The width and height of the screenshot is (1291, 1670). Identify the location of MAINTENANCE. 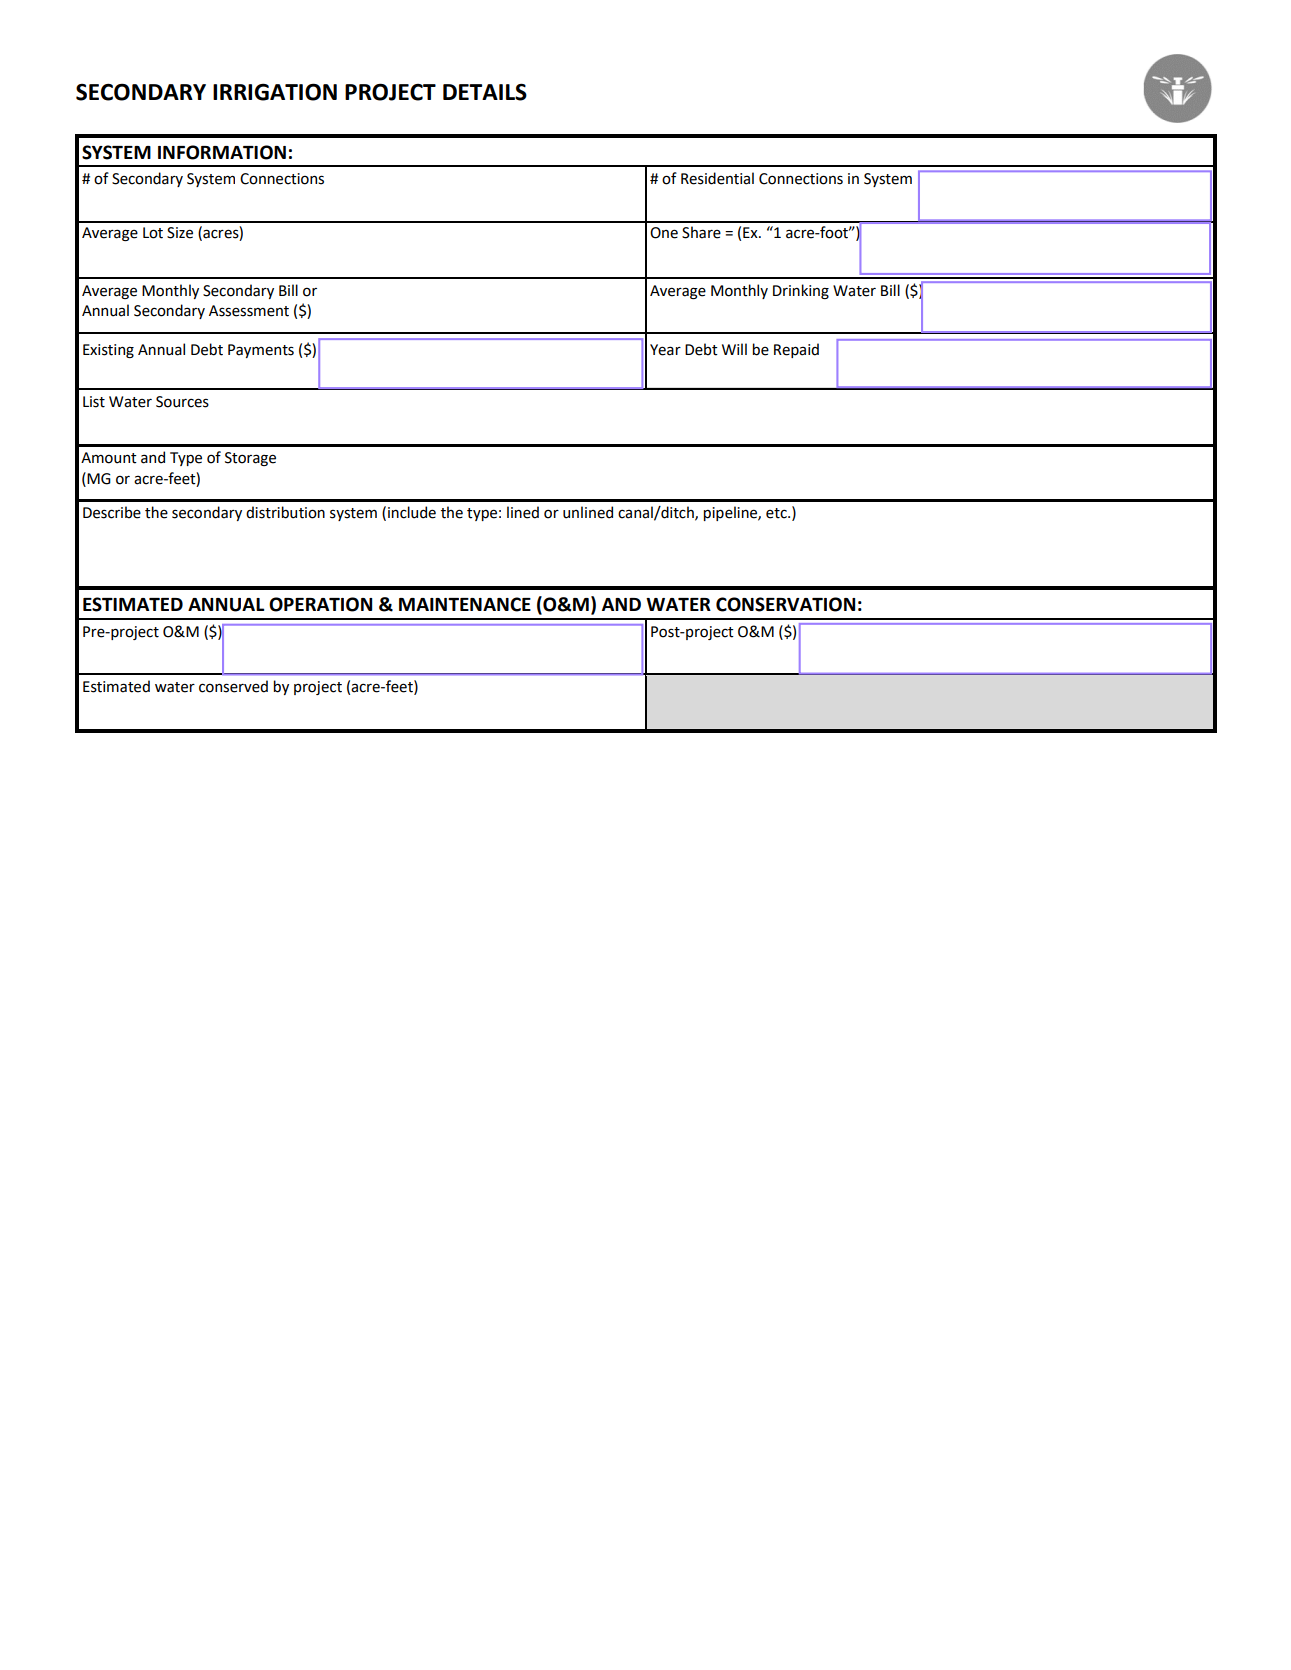
(465, 604).
